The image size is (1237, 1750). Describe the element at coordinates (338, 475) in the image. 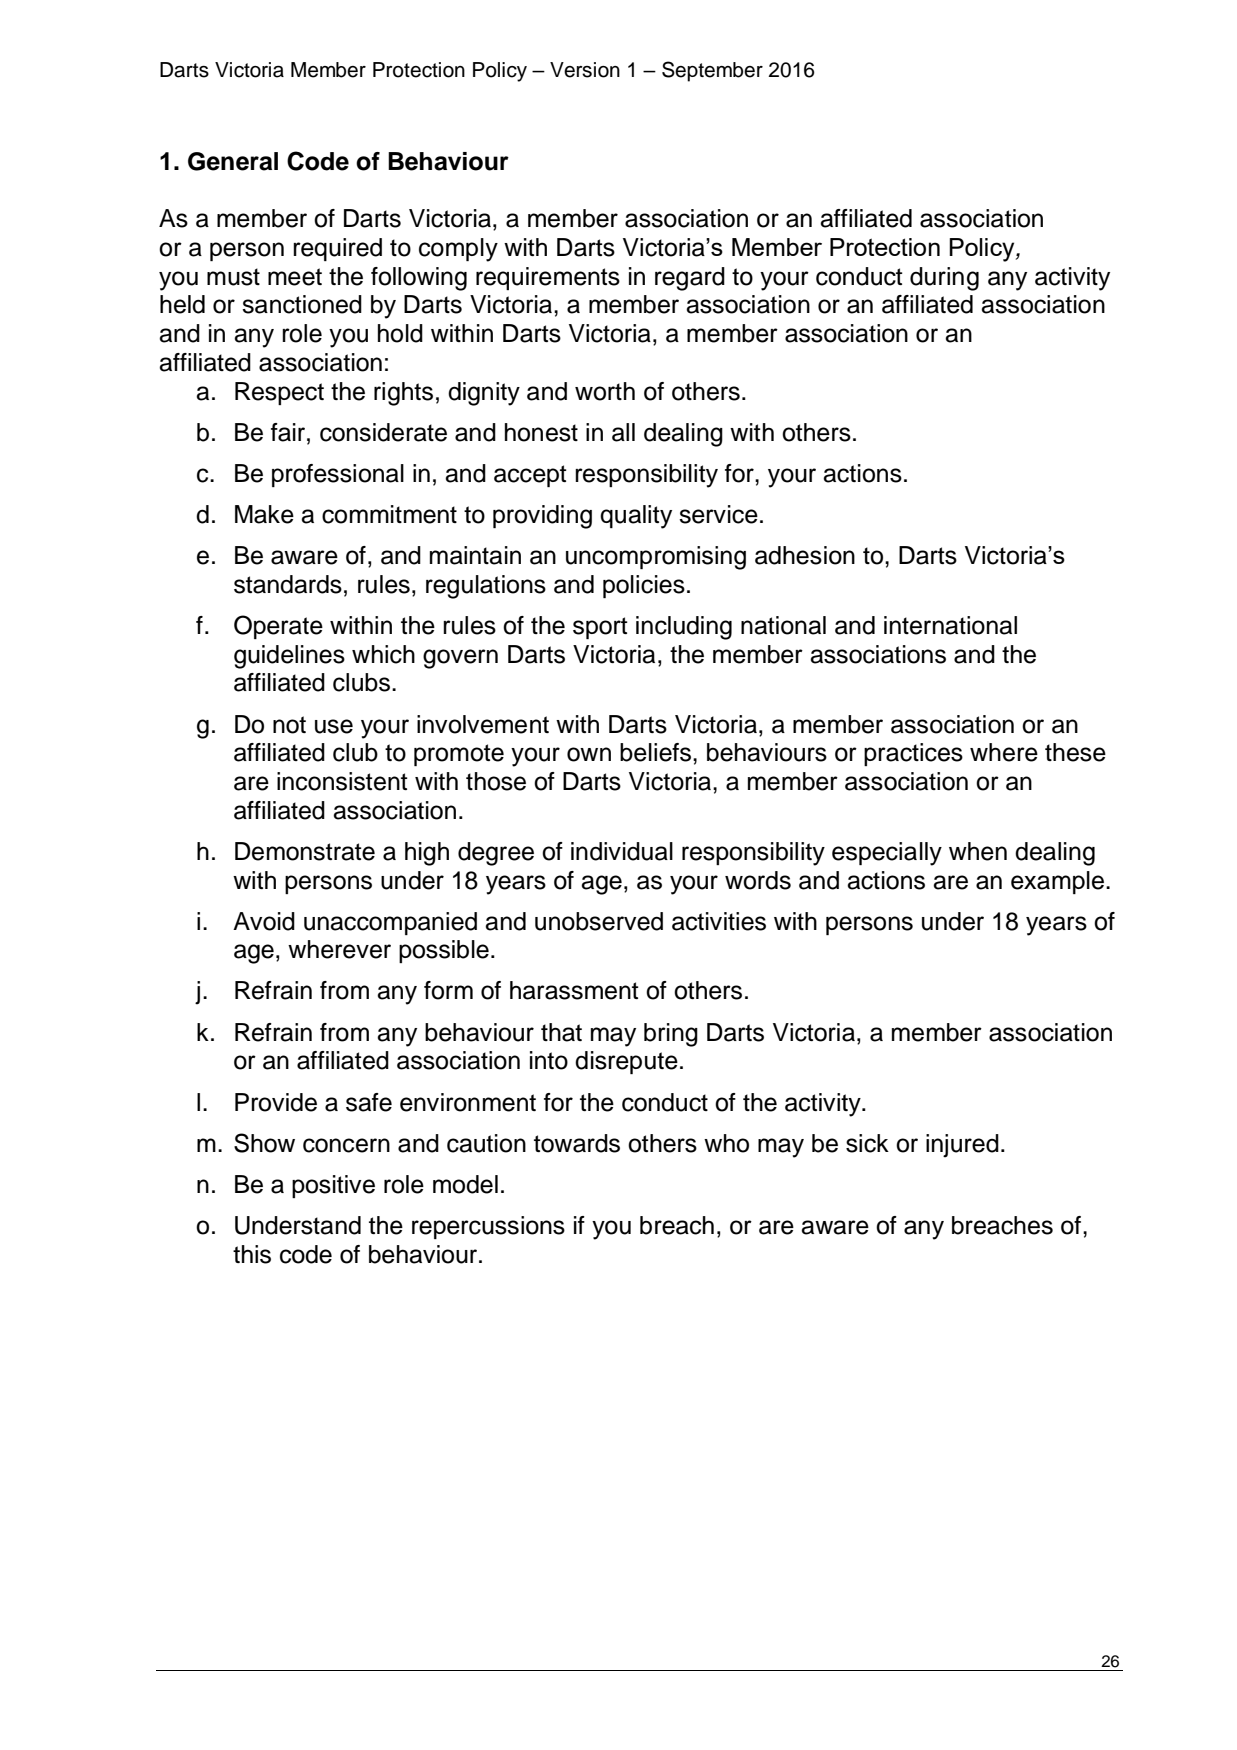

I see `professional` at that location.
